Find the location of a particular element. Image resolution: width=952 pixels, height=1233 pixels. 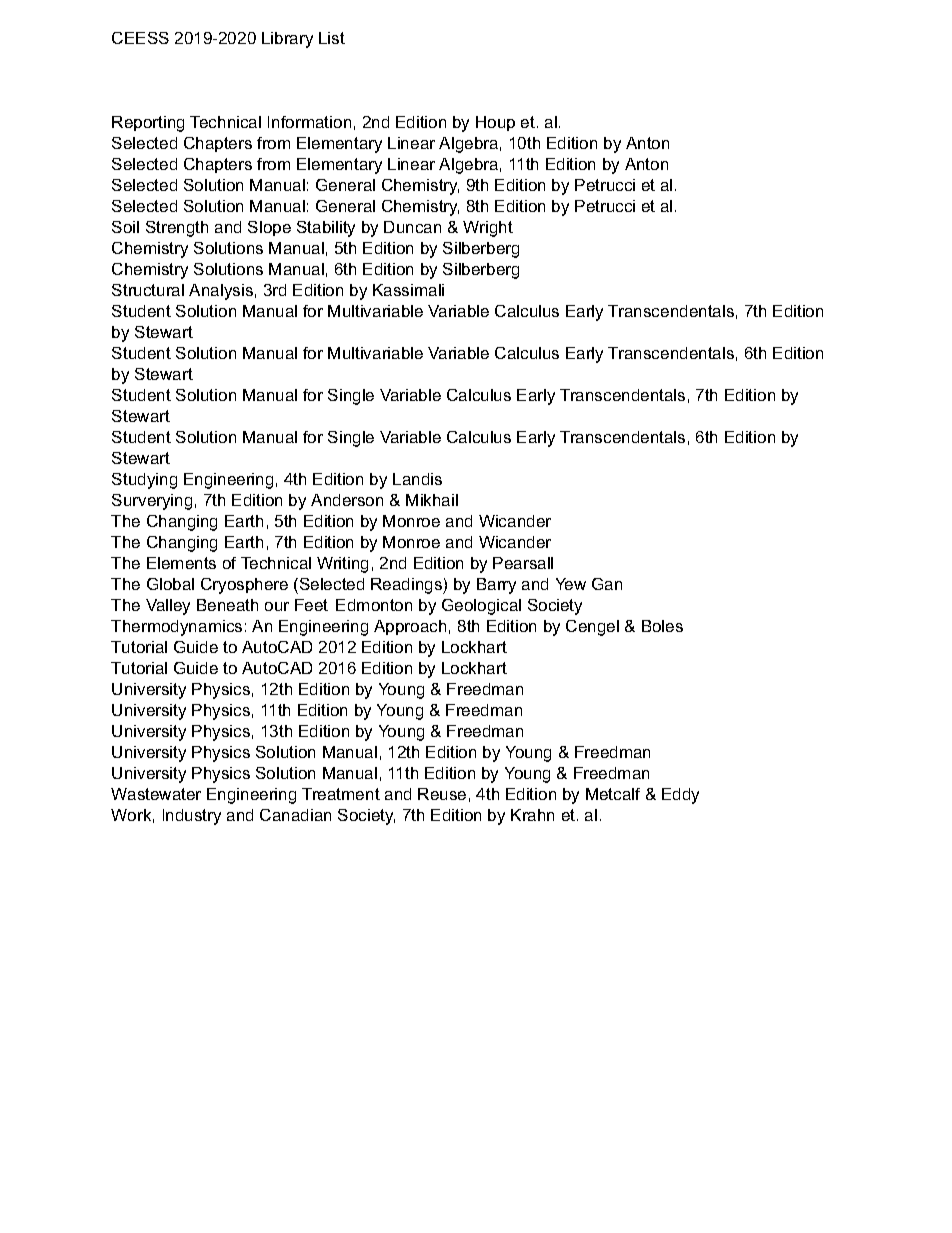

Stability is located at coordinates (326, 229).
